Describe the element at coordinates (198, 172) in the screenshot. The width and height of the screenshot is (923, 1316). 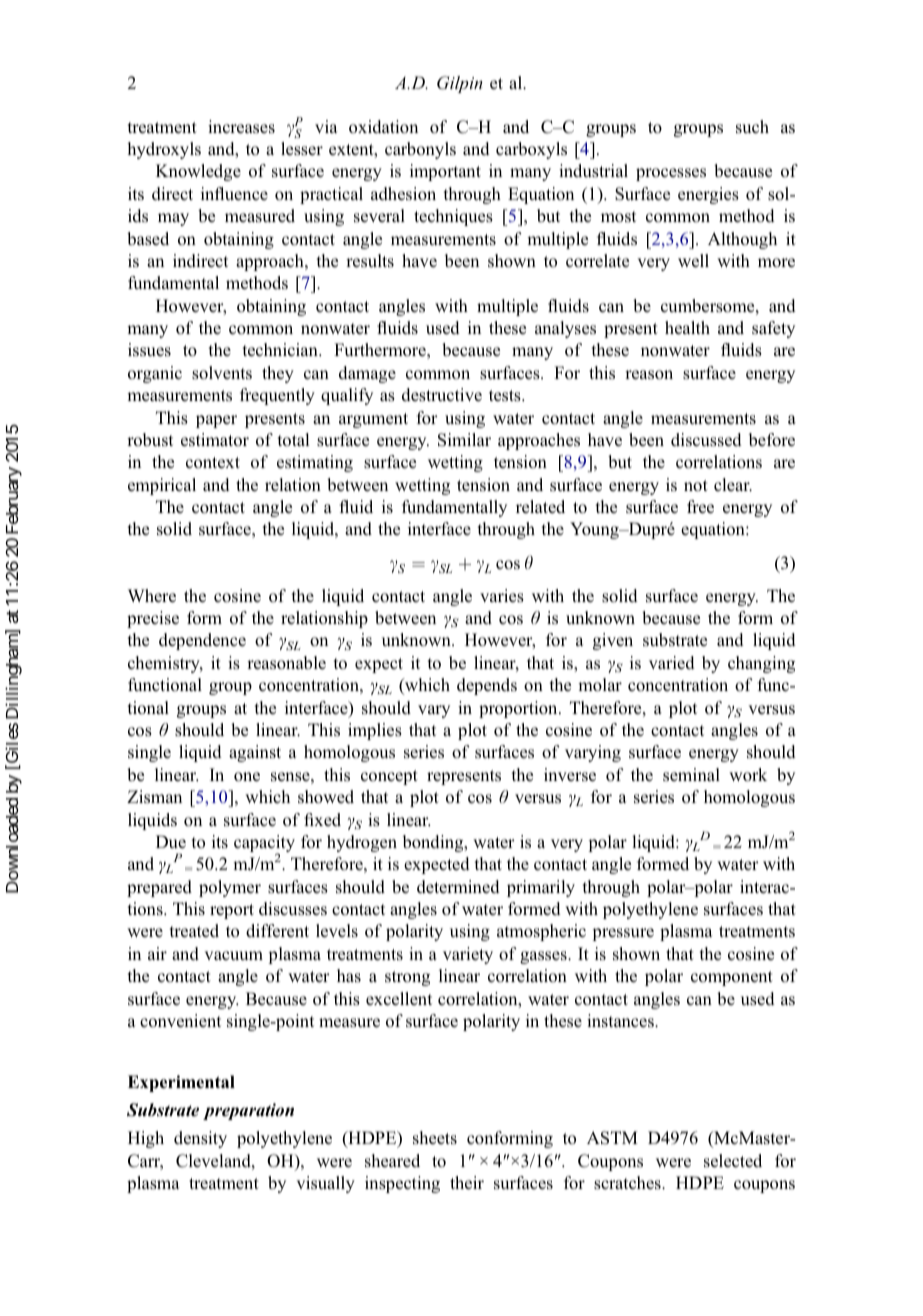
I see `Knowledge` at that location.
